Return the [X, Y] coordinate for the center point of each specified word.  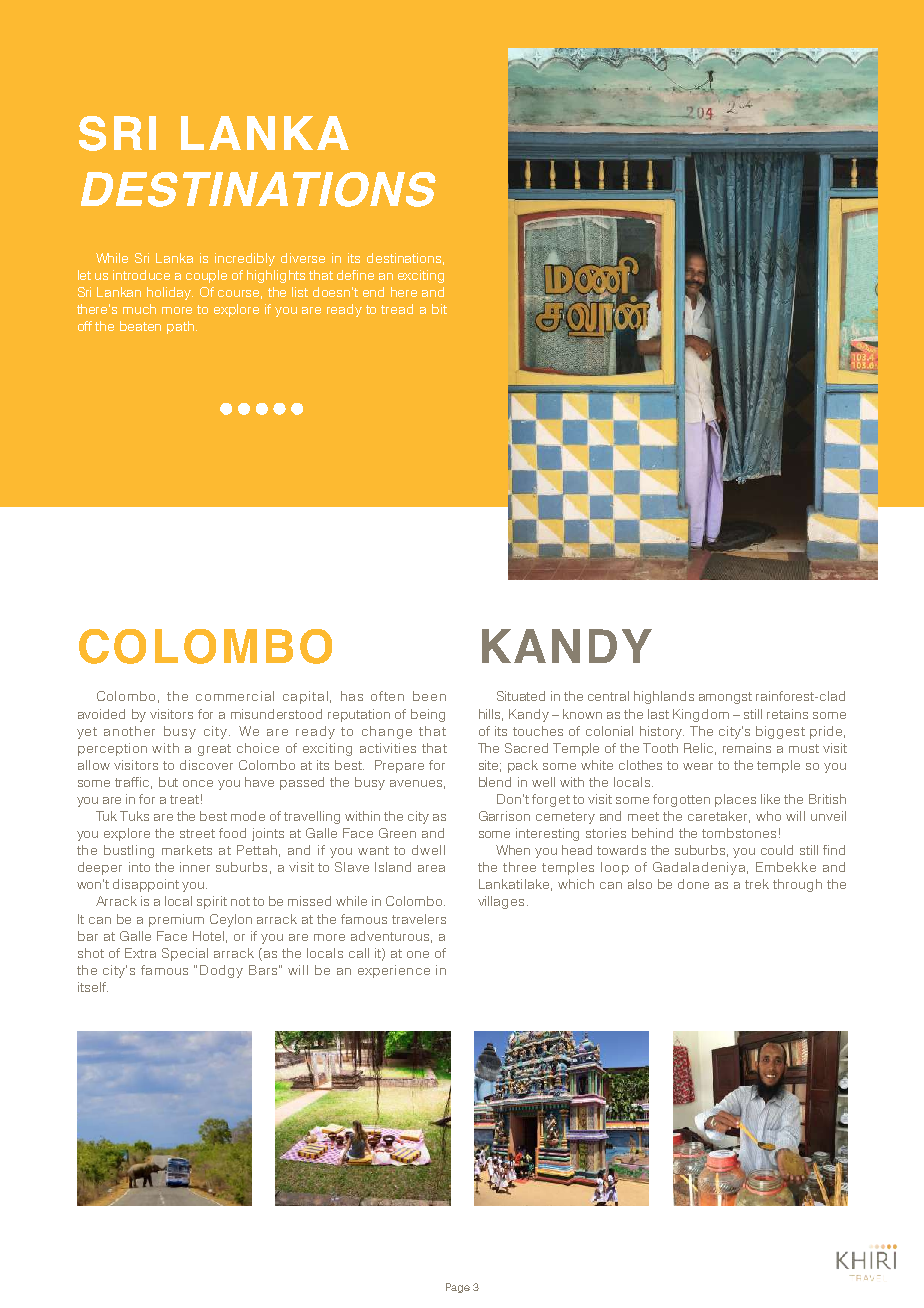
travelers [419, 919]
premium [176, 920]
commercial [235, 696]
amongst [725, 698]
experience [394, 971]
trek [757, 884]
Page [458, 1288]
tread [397, 309]
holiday [170, 293]
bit [439, 309]
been [429, 696]
